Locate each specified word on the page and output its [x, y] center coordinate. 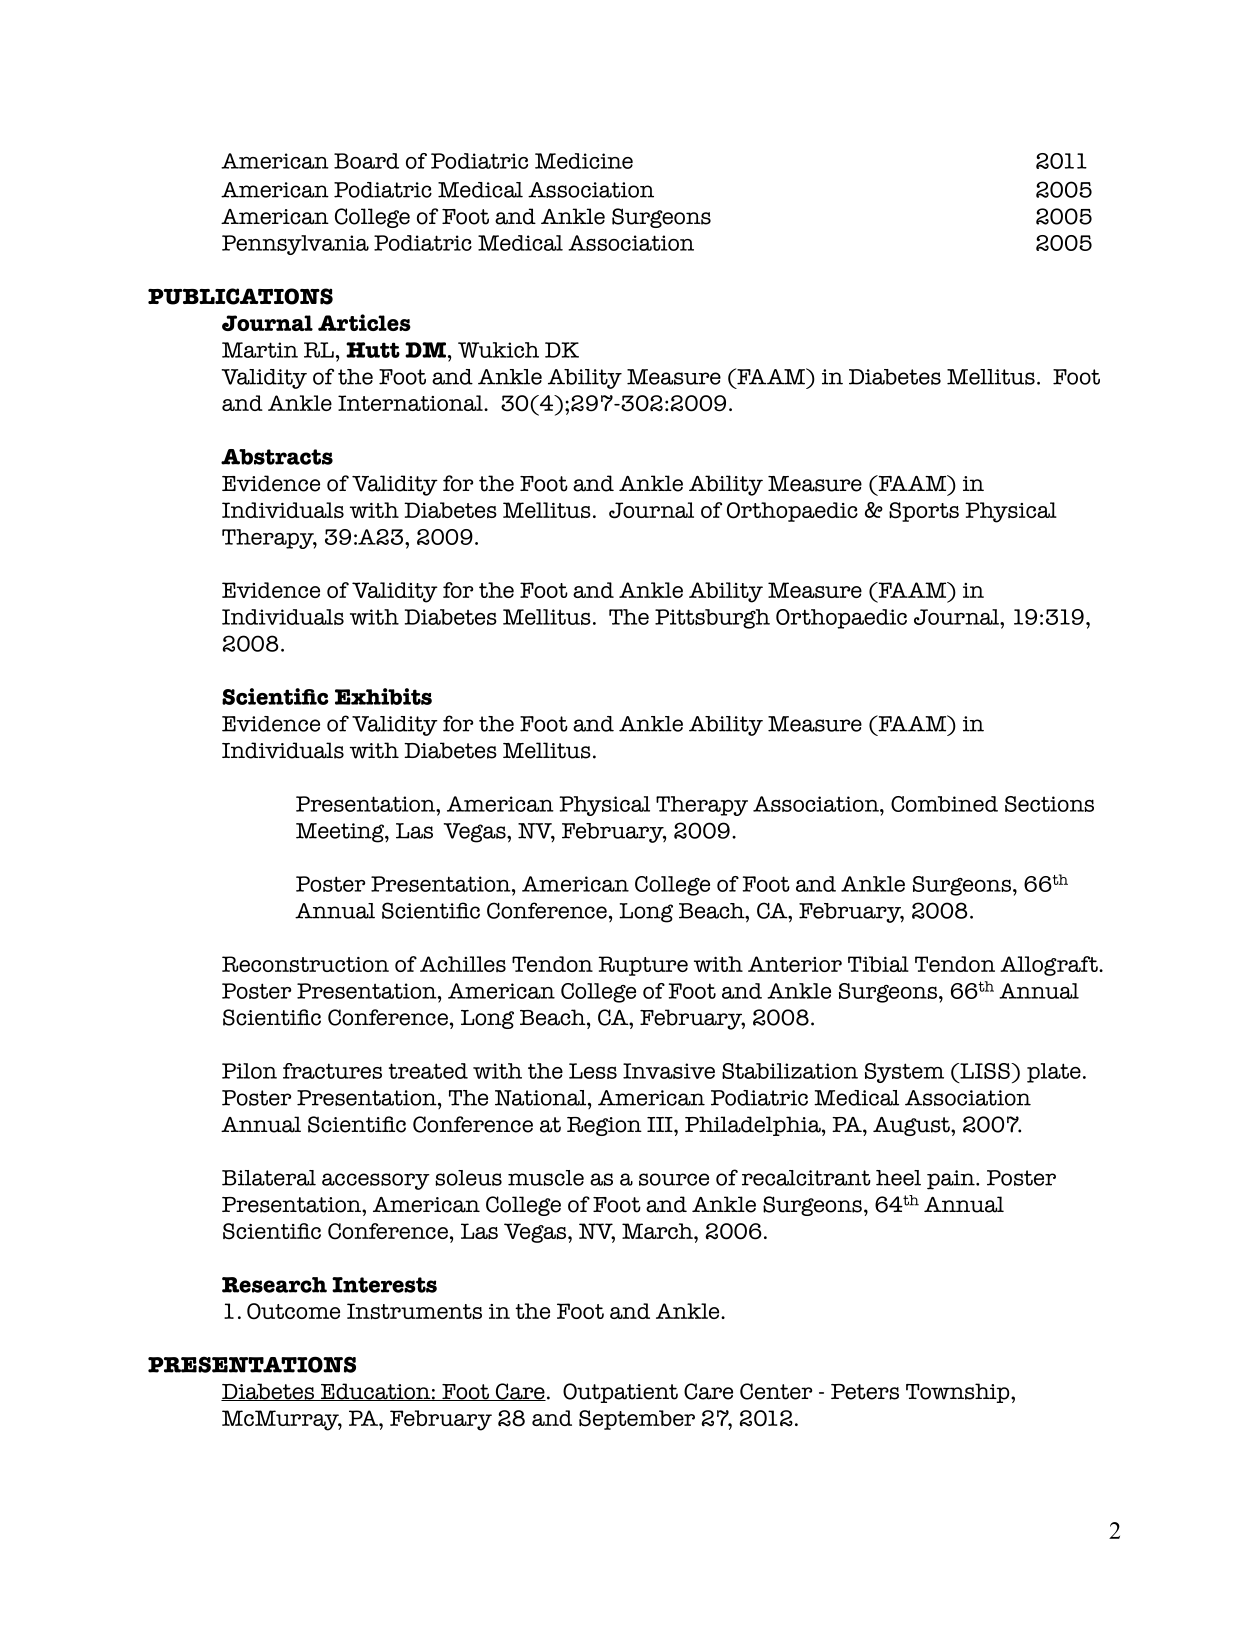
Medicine [584, 161]
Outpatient [620, 1393]
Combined [944, 804]
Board [366, 161]
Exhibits [383, 696]
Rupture [643, 966]
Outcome [293, 1311]
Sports [924, 512]
